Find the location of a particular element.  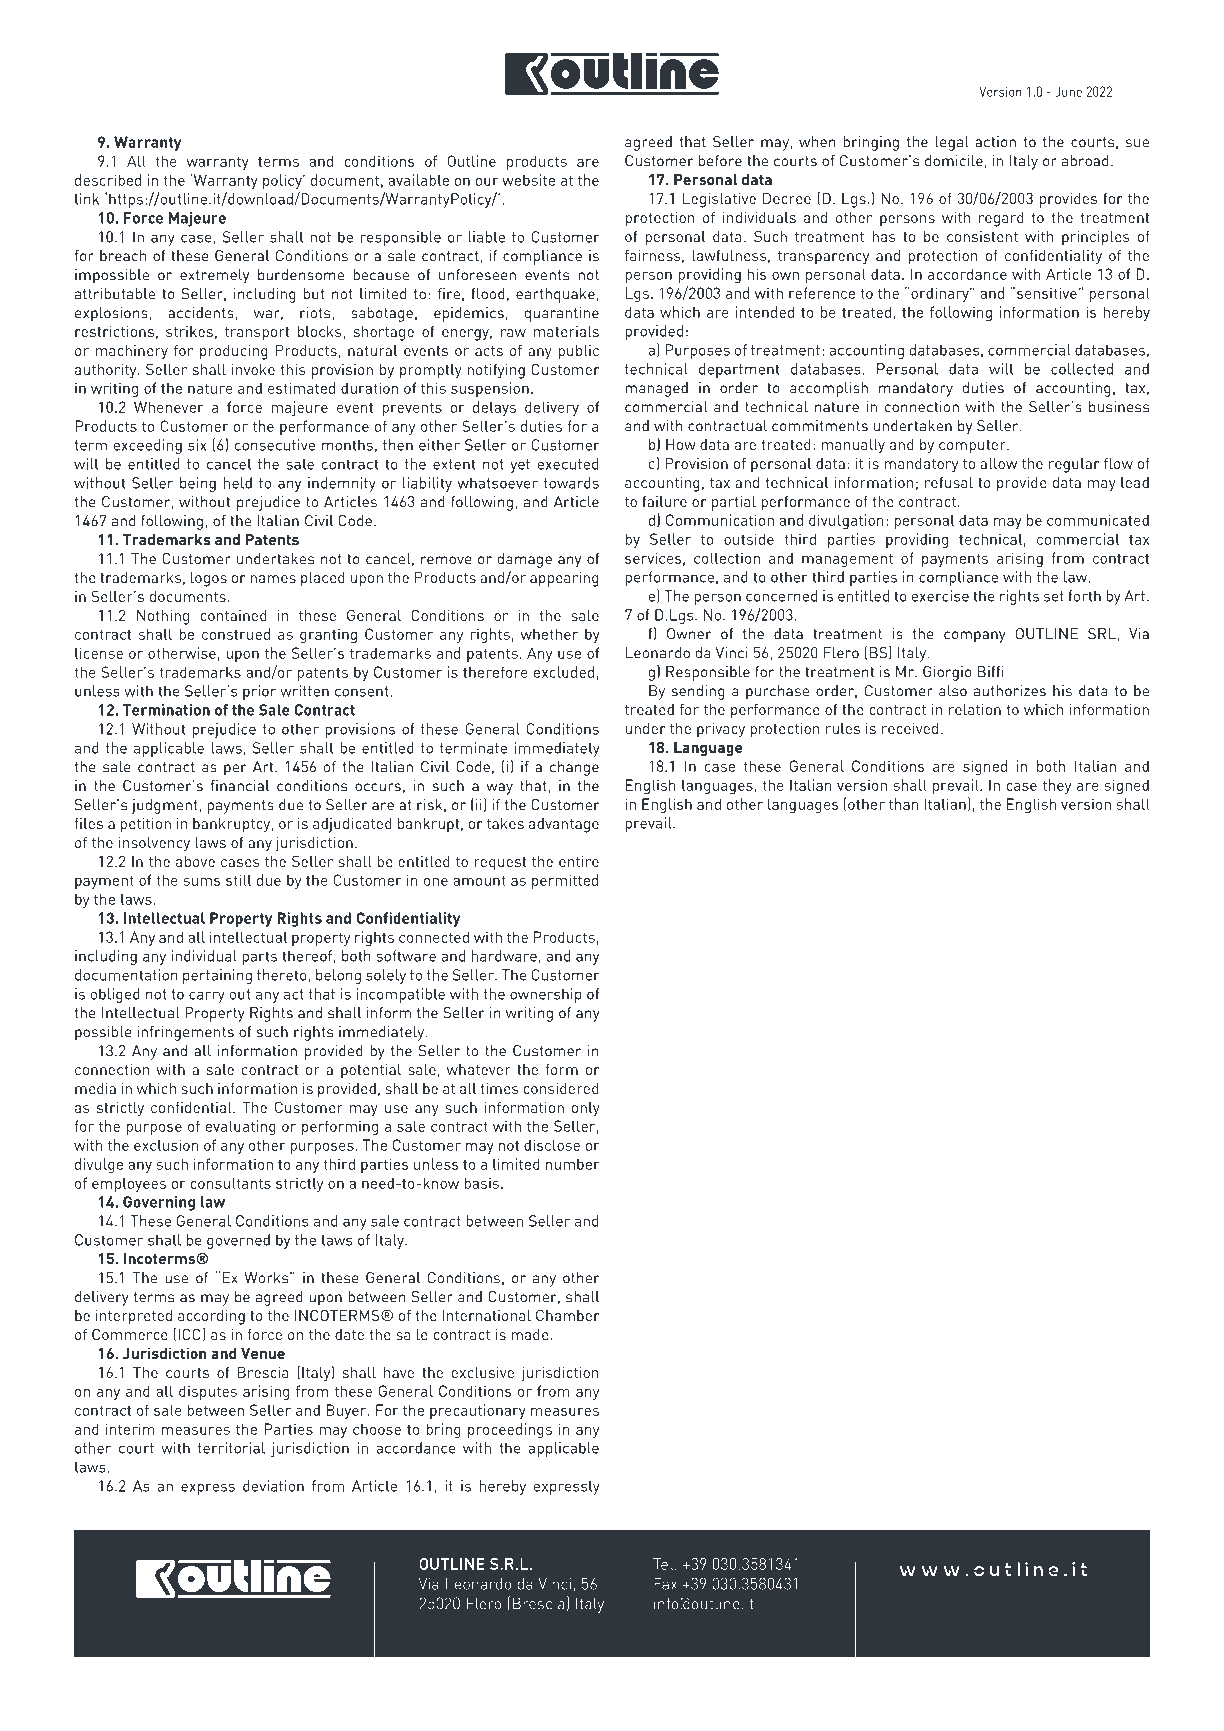

entire is located at coordinates (579, 861).
